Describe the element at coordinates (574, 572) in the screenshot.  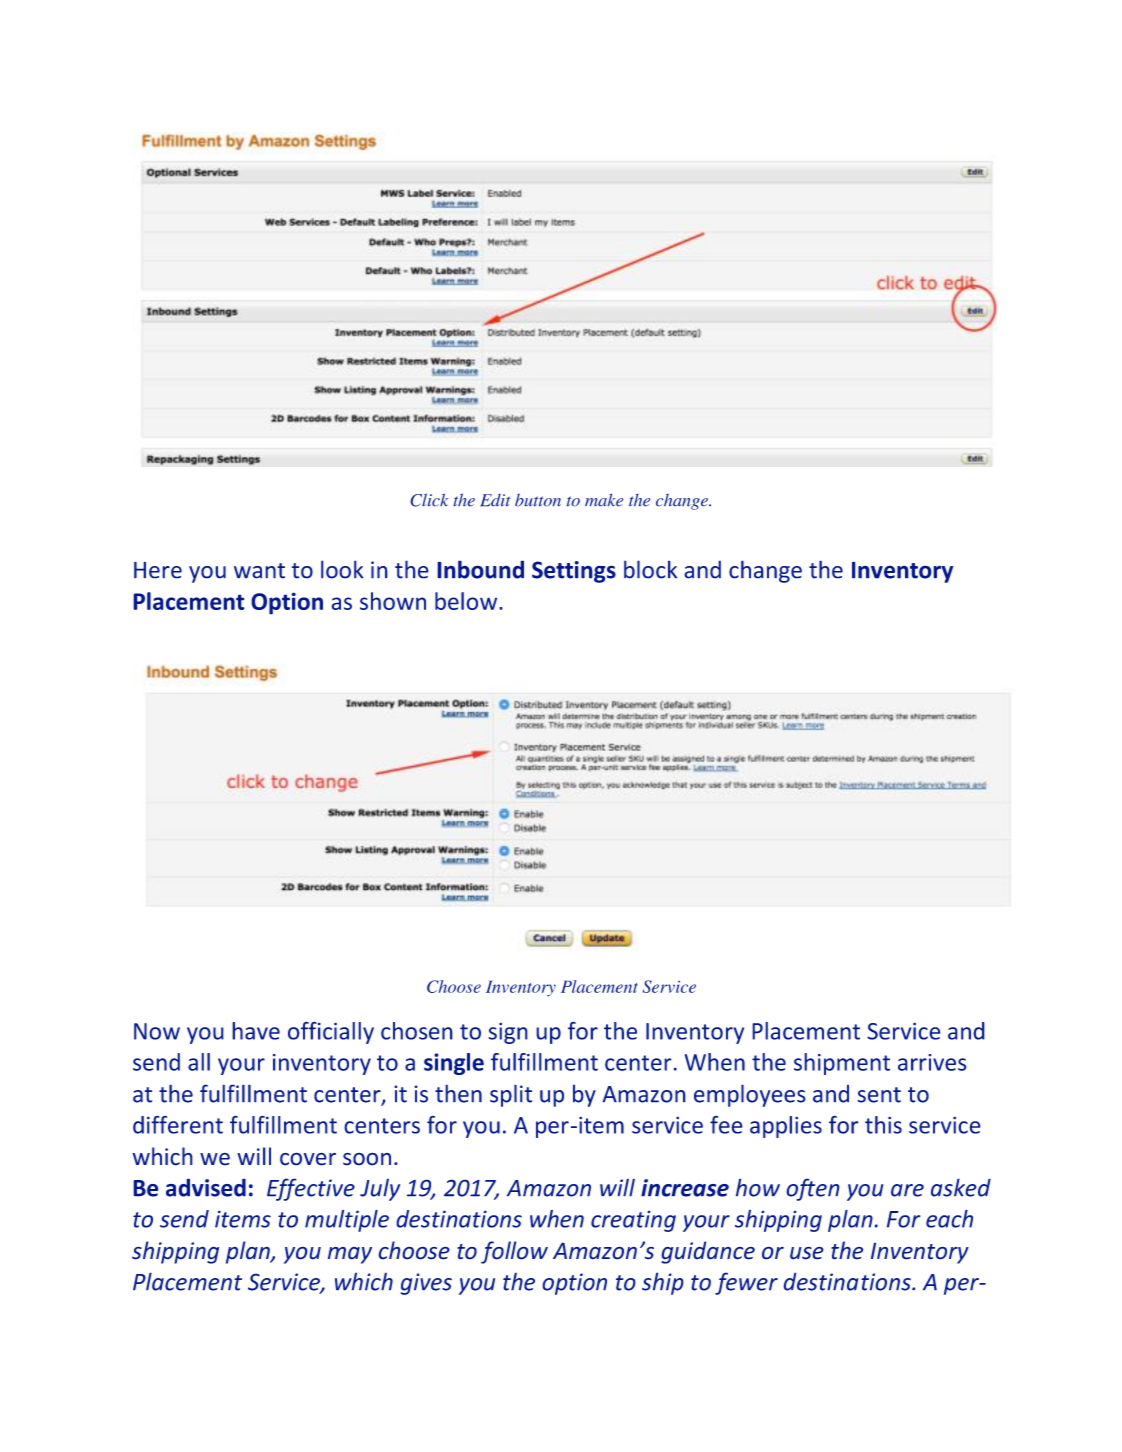
I see `Settings` at that location.
